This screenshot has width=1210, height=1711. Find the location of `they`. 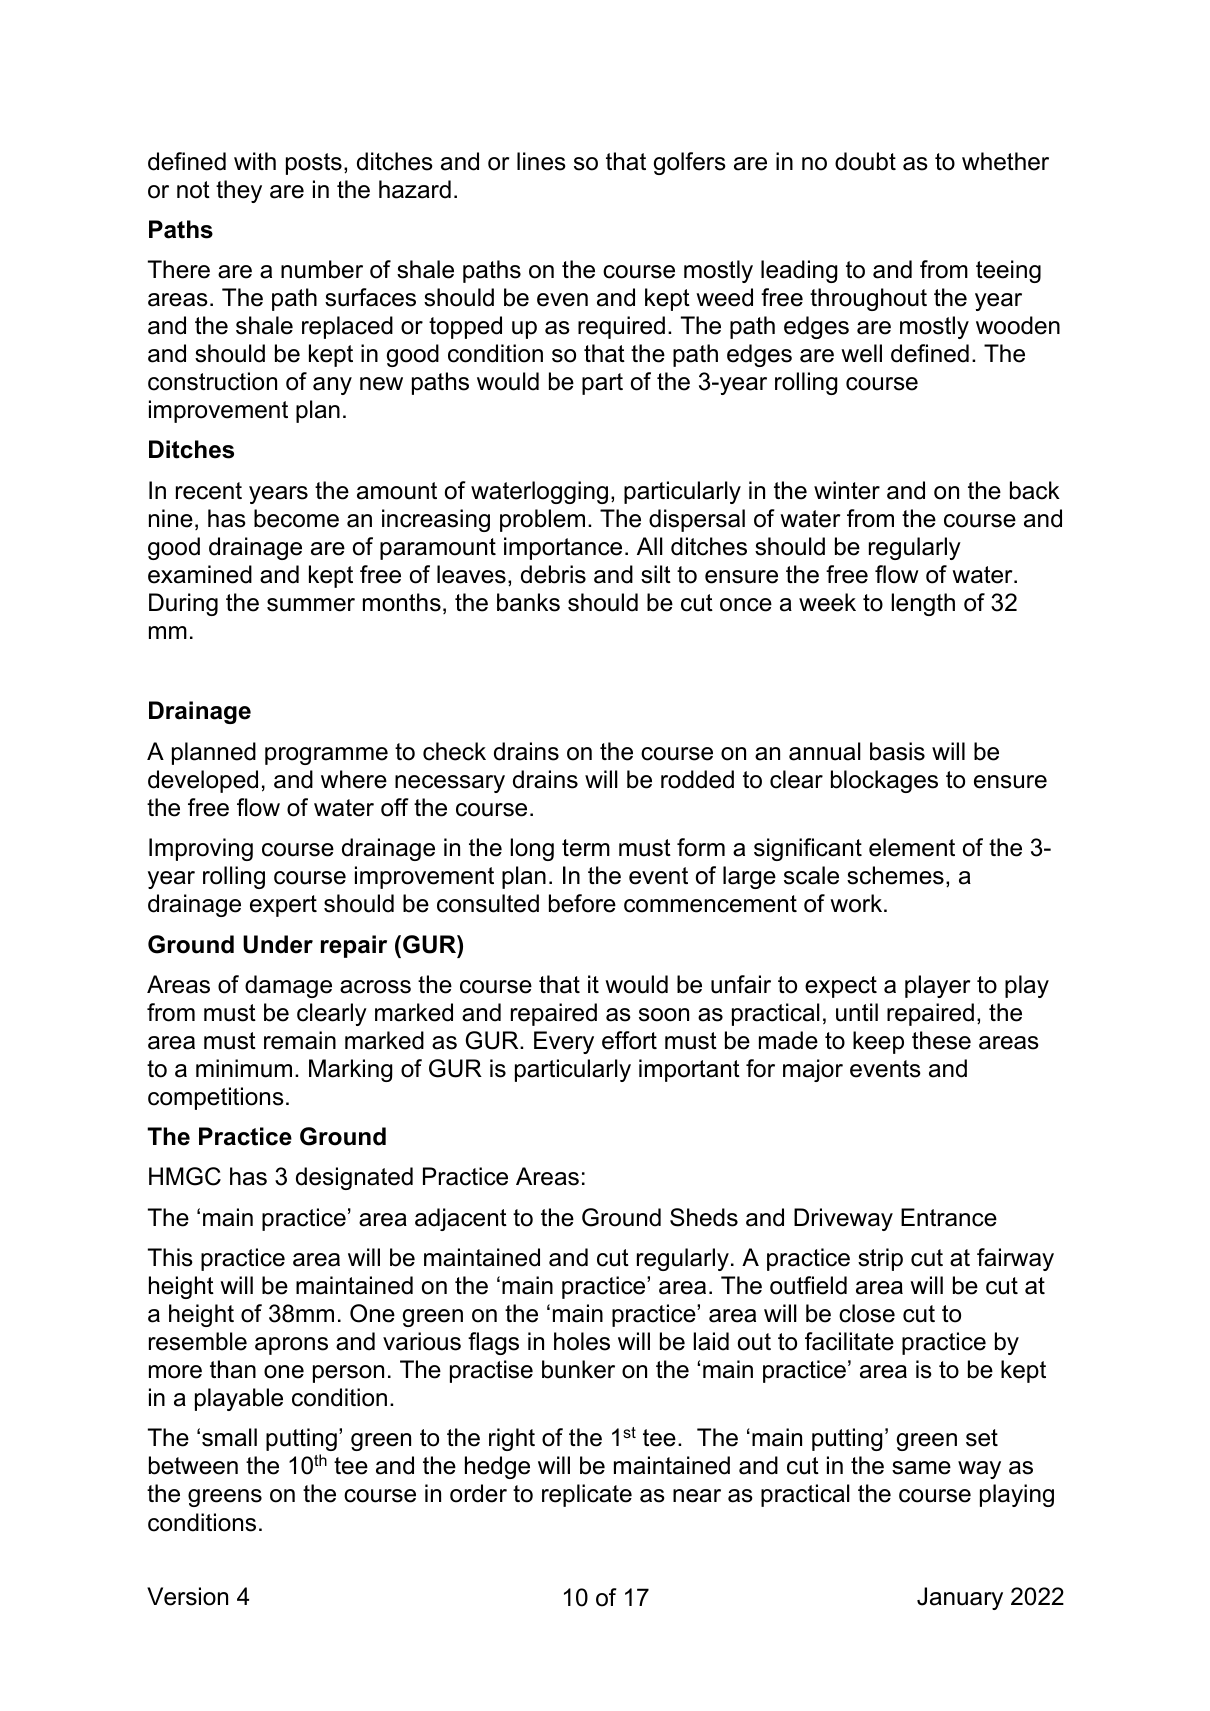

they is located at coordinates (239, 191).
